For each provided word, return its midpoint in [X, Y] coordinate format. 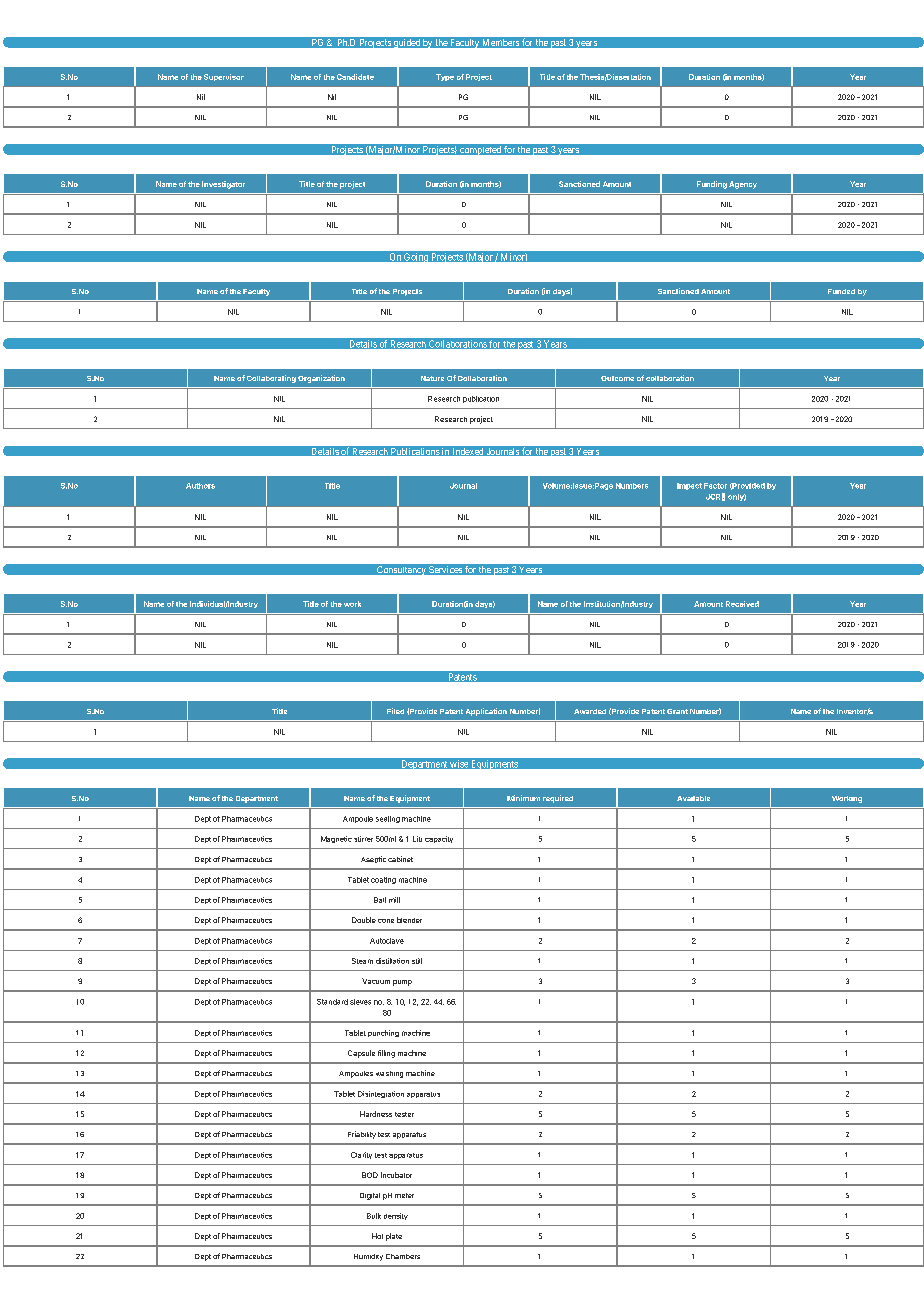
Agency [743, 185]
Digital [370, 1196]
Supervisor [224, 77]
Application [486, 712]
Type [445, 77]
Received [742, 604]
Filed [395, 711]
